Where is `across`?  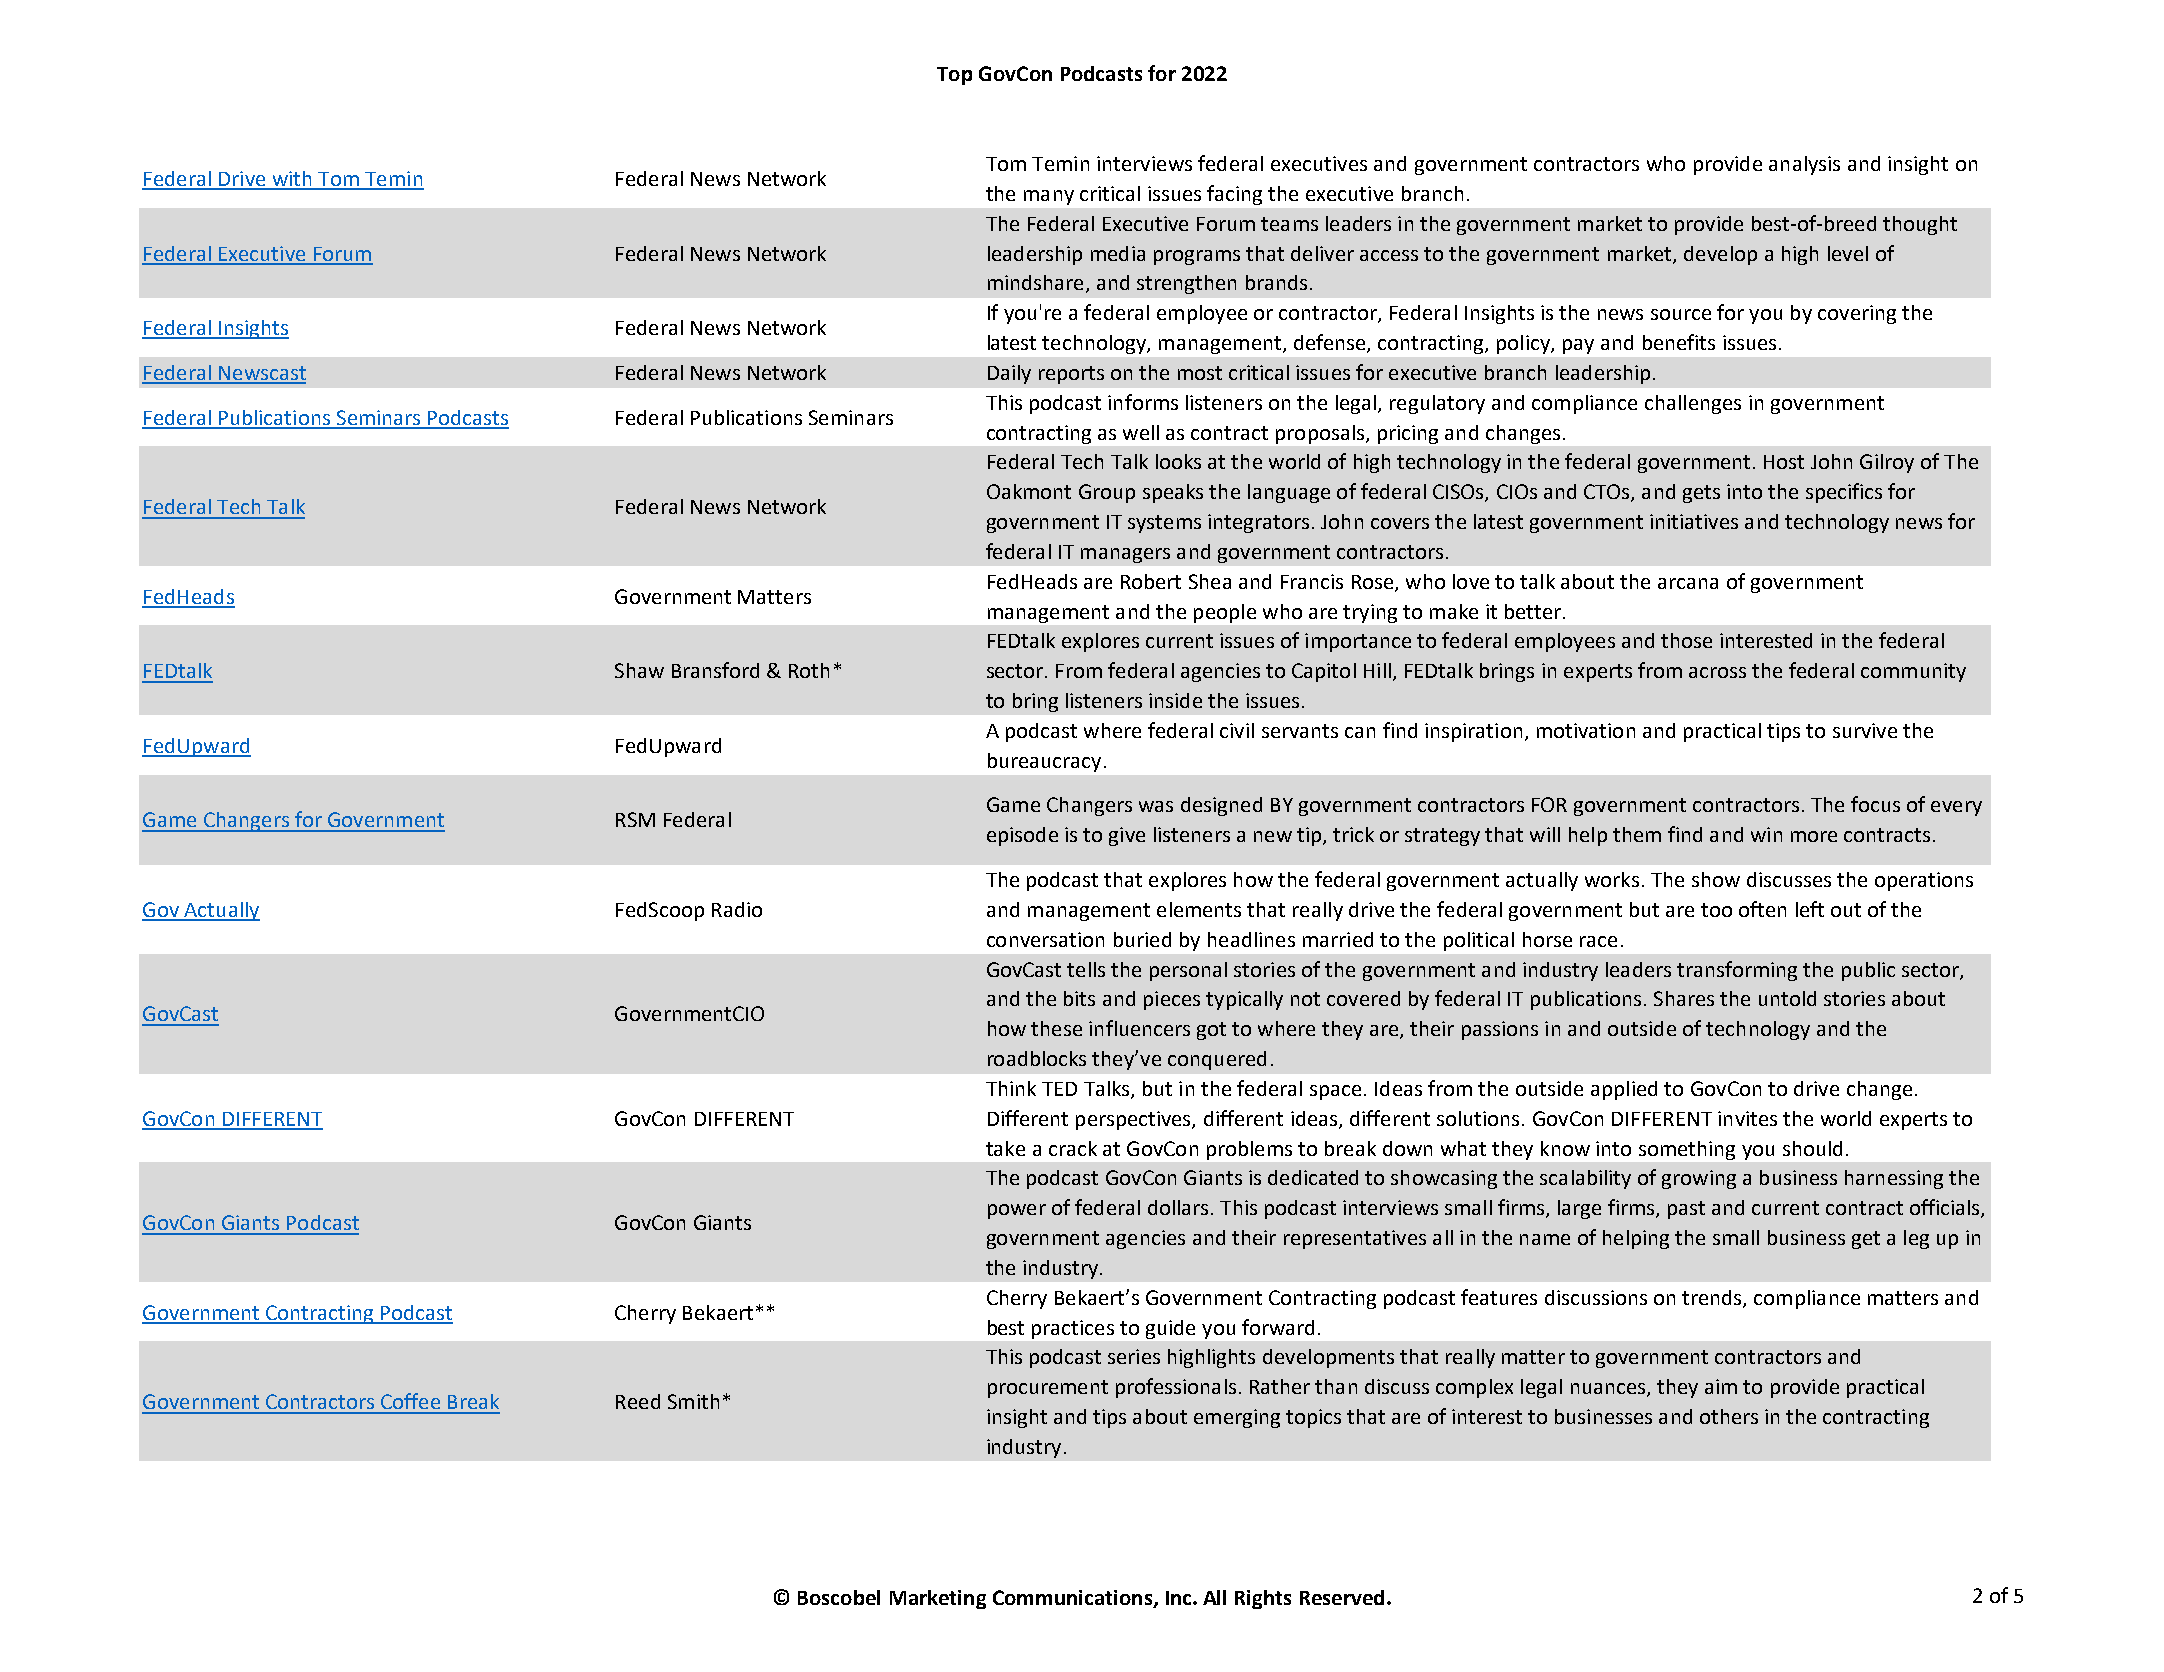 across is located at coordinates (1717, 672).
